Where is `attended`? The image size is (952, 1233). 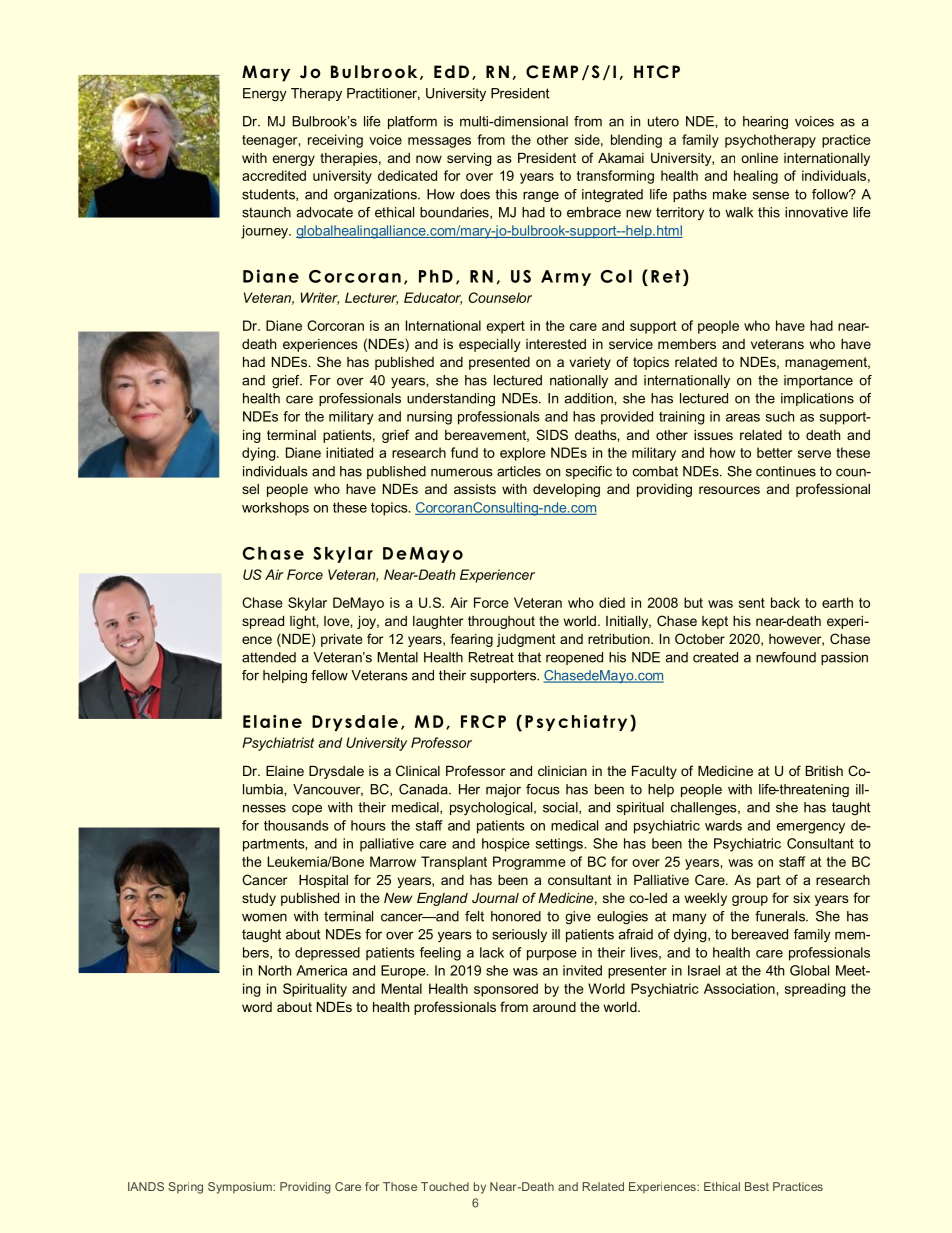
attended is located at coordinates (269, 657).
